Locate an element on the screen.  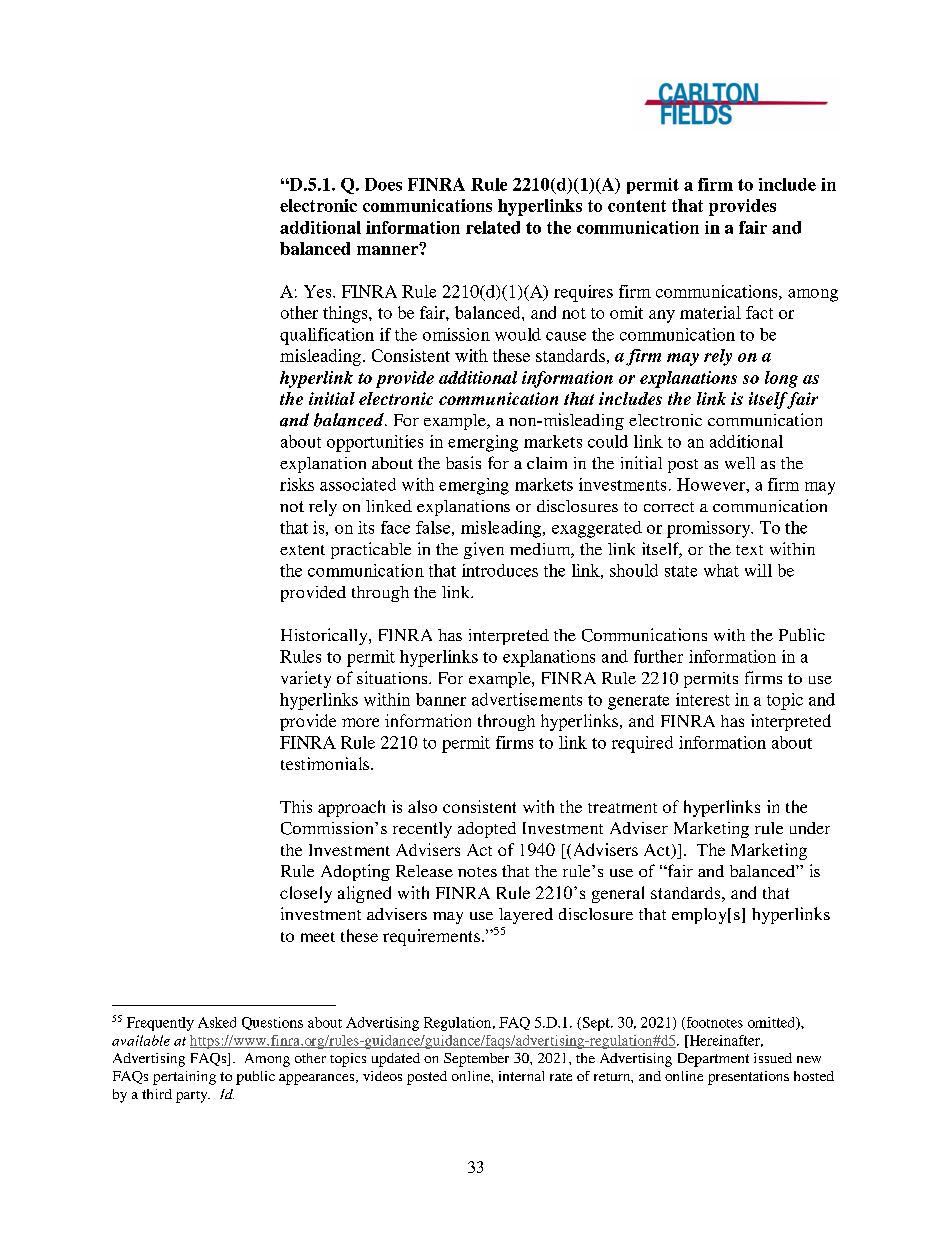
related is located at coordinates (493, 227).
